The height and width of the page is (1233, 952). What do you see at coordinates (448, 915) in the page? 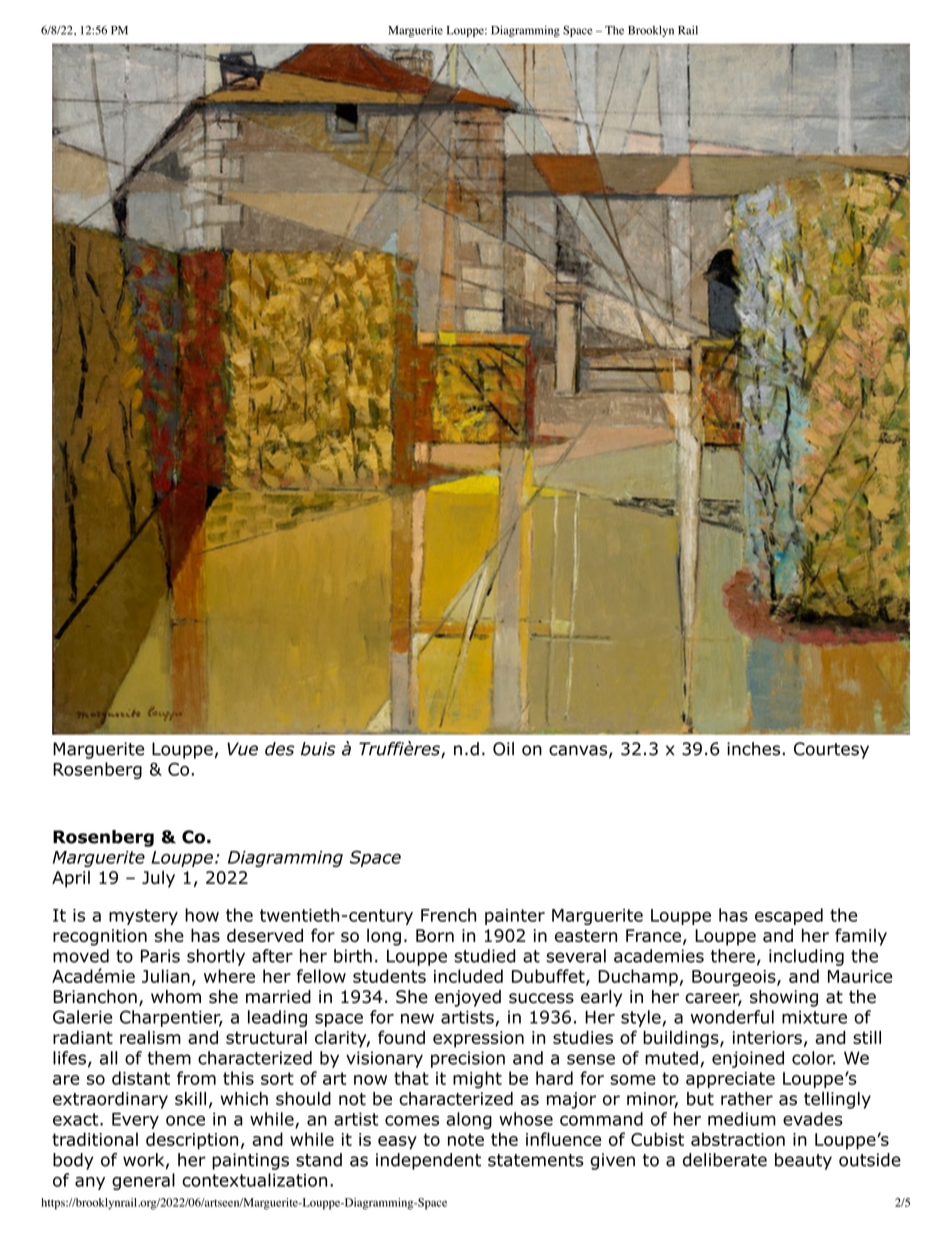
I see `French` at bounding box center [448, 915].
